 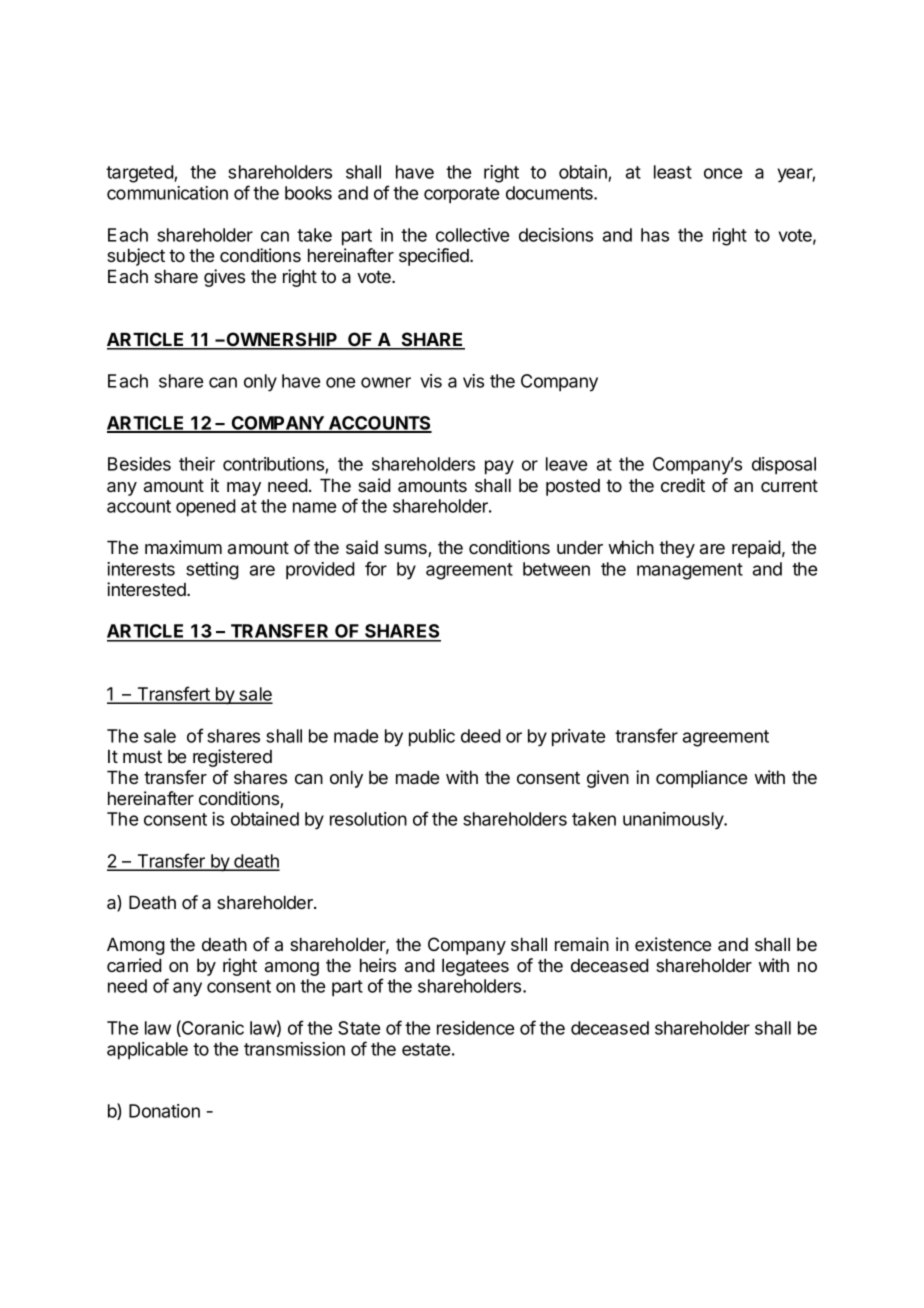 What do you see at coordinates (481, 736) in the image?
I see `deed` at bounding box center [481, 736].
